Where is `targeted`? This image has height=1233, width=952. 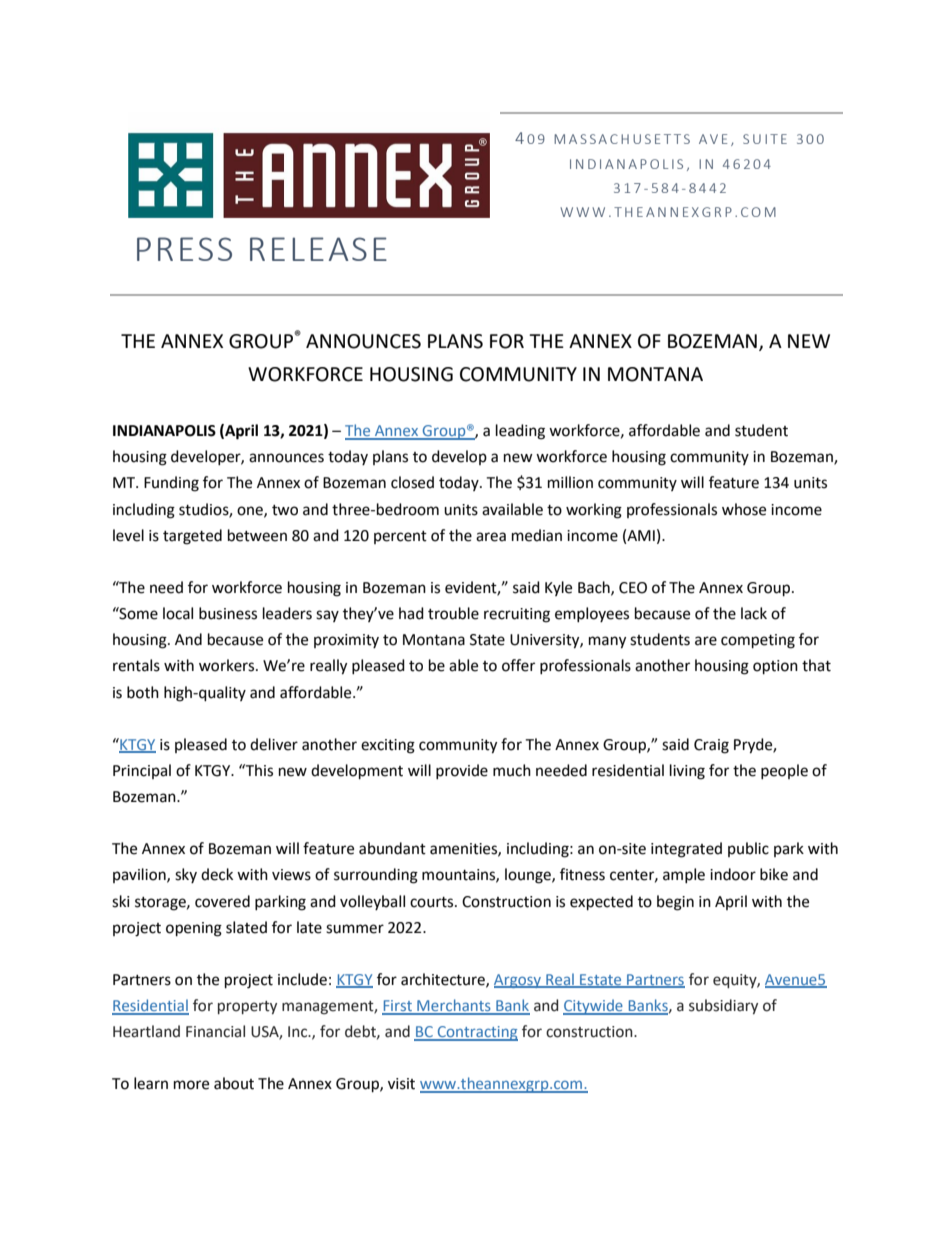 targeted is located at coordinates (192, 537).
